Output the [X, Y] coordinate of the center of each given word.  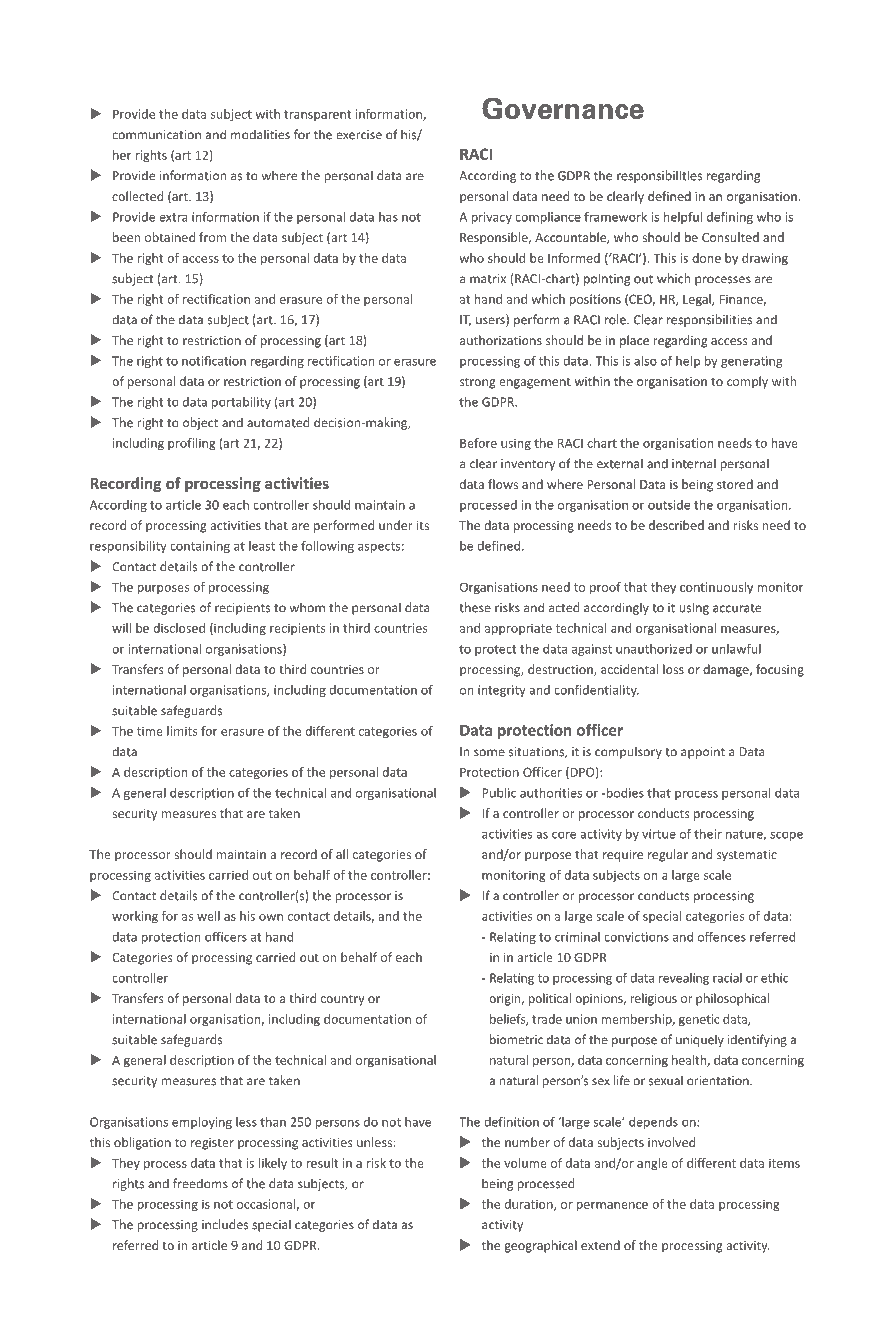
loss [673, 669]
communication [156, 135]
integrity [502, 691]
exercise [359, 135]
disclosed [179, 628]
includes [225, 1224]
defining [730, 218]
